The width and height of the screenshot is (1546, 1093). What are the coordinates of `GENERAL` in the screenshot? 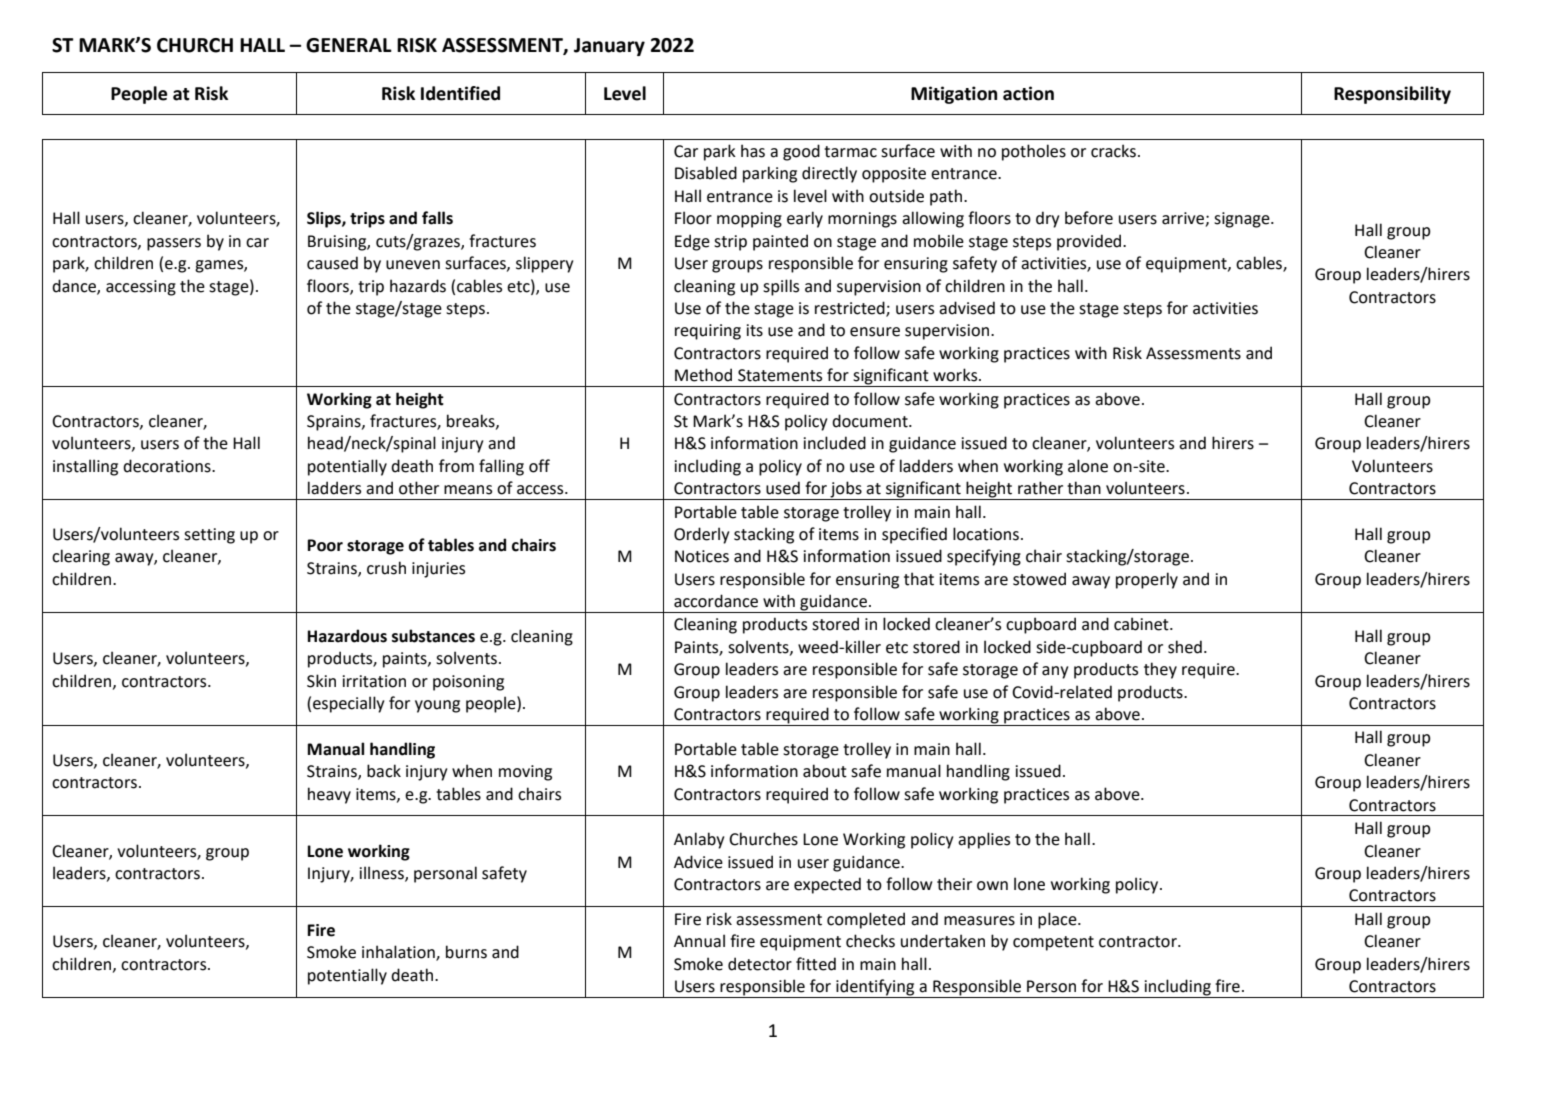 It's located at (349, 45).
